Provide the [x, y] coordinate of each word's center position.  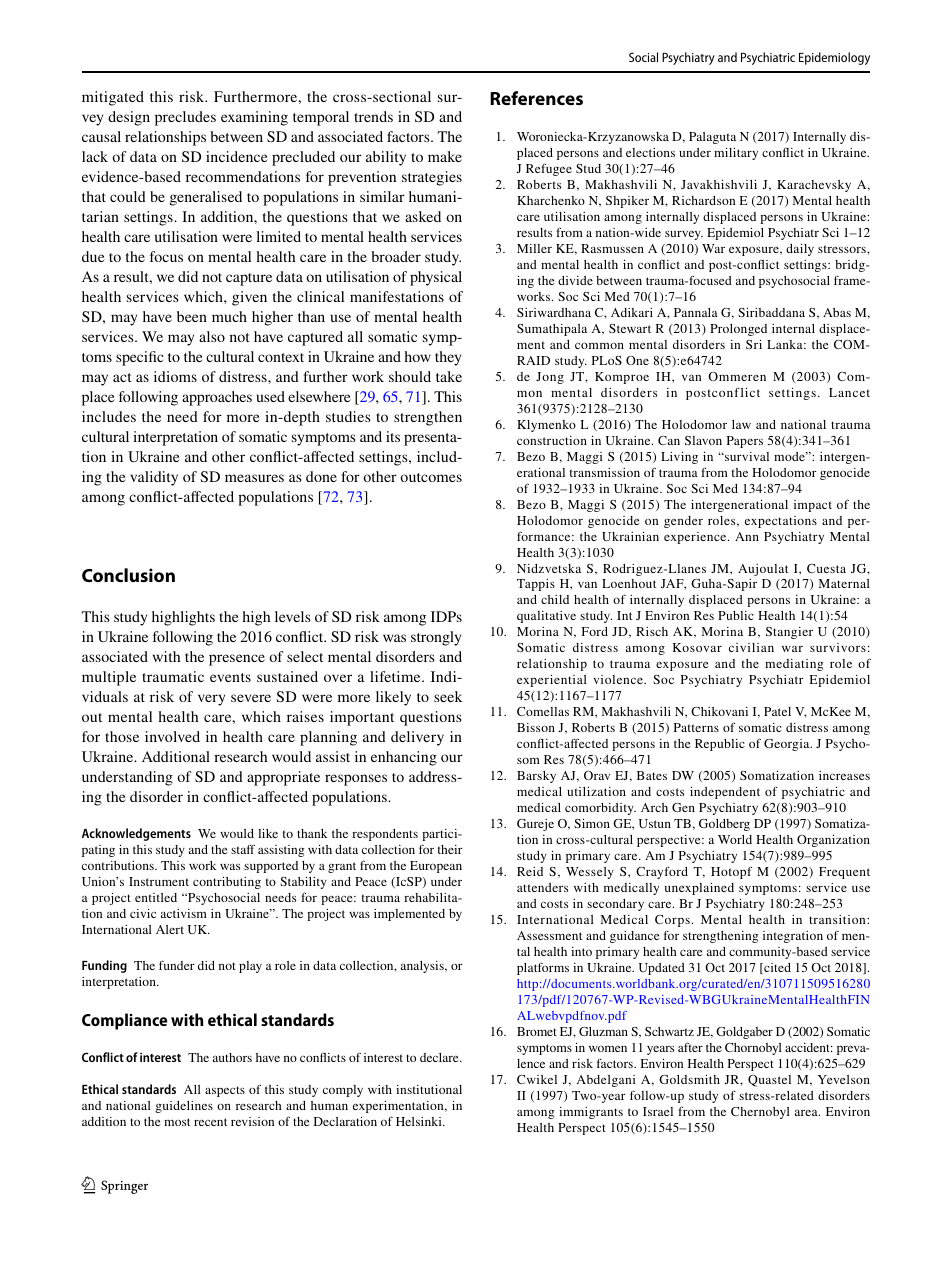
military [736, 154]
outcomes [431, 477]
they [448, 358]
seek [448, 696]
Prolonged [738, 330]
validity [154, 478]
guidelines [184, 1107]
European [436, 867]
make [445, 156]
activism [184, 913]
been [192, 316]
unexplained [699, 889]
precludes [185, 118]
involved [172, 736]
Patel [777, 711]
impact [813, 506]
